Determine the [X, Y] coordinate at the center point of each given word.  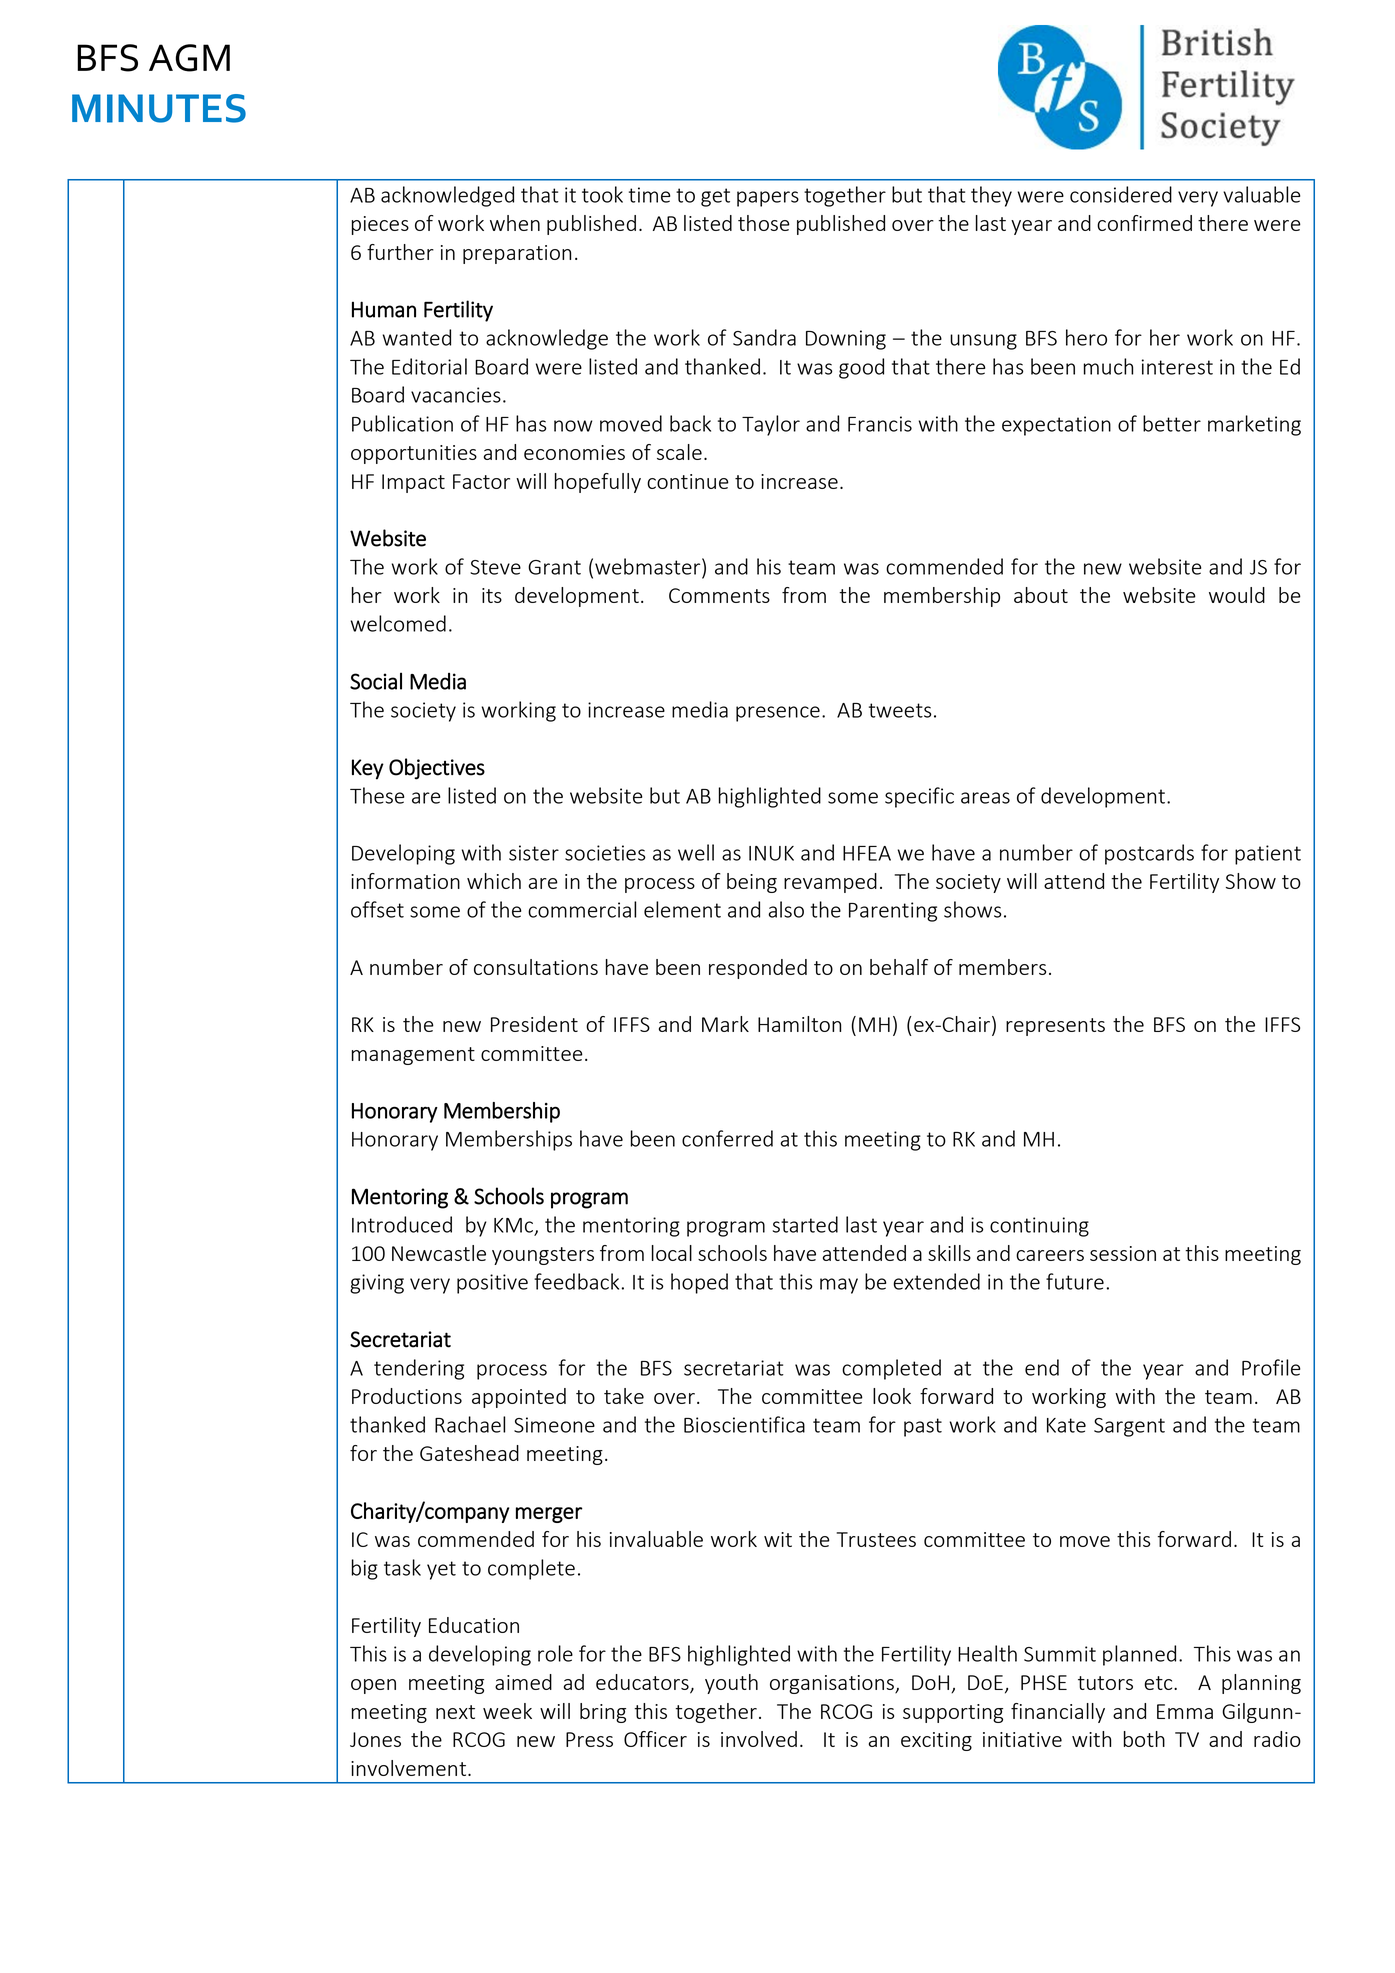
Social [376, 681]
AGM [189, 58]
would [1237, 595]
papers [768, 199]
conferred [727, 1138]
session [1123, 1253]
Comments [719, 595]
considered [1121, 194]
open [373, 1686]
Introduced [402, 1224]
